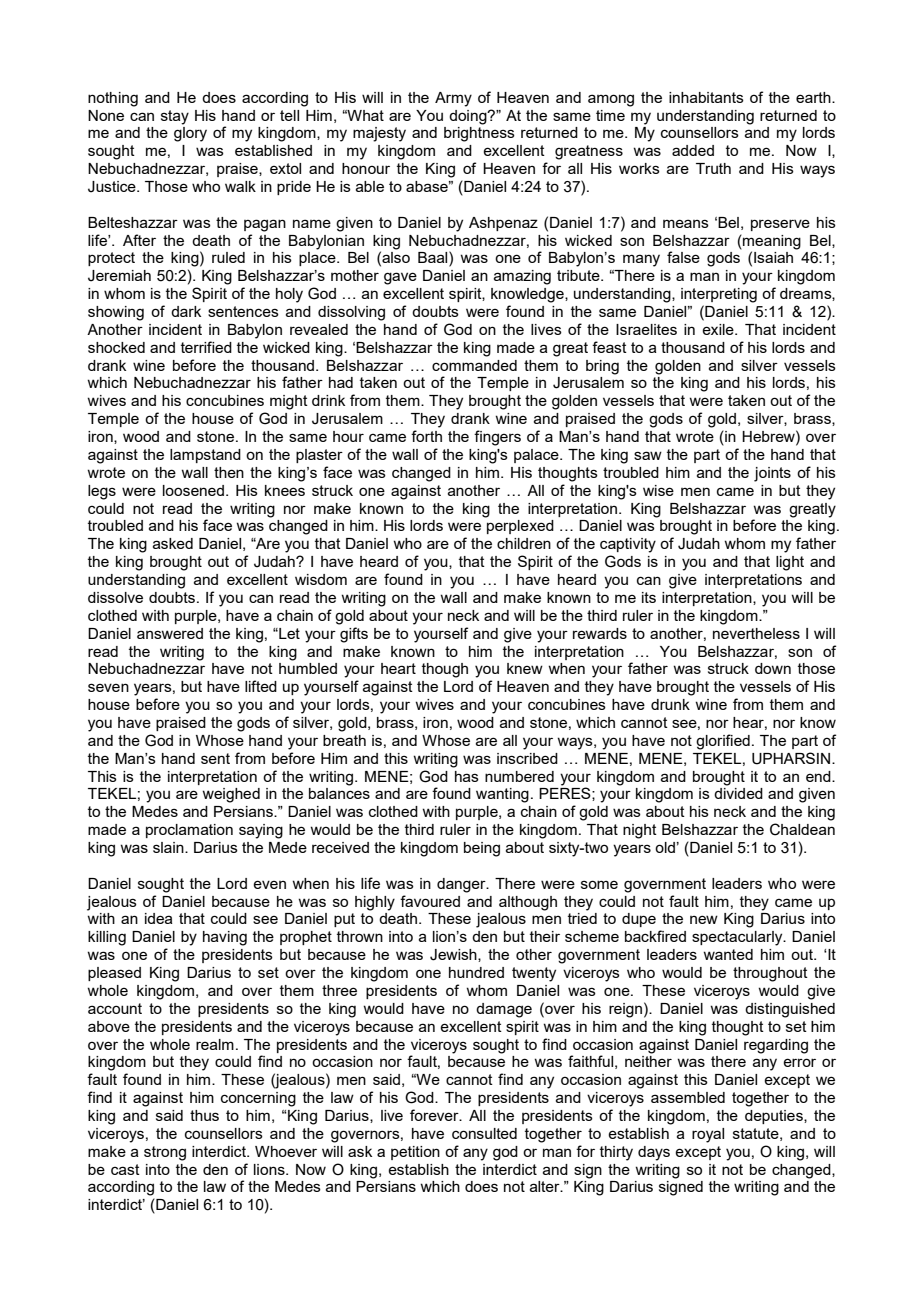  What do you see at coordinates (756, 633) in the screenshot?
I see `nevertheless` at bounding box center [756, 633].
